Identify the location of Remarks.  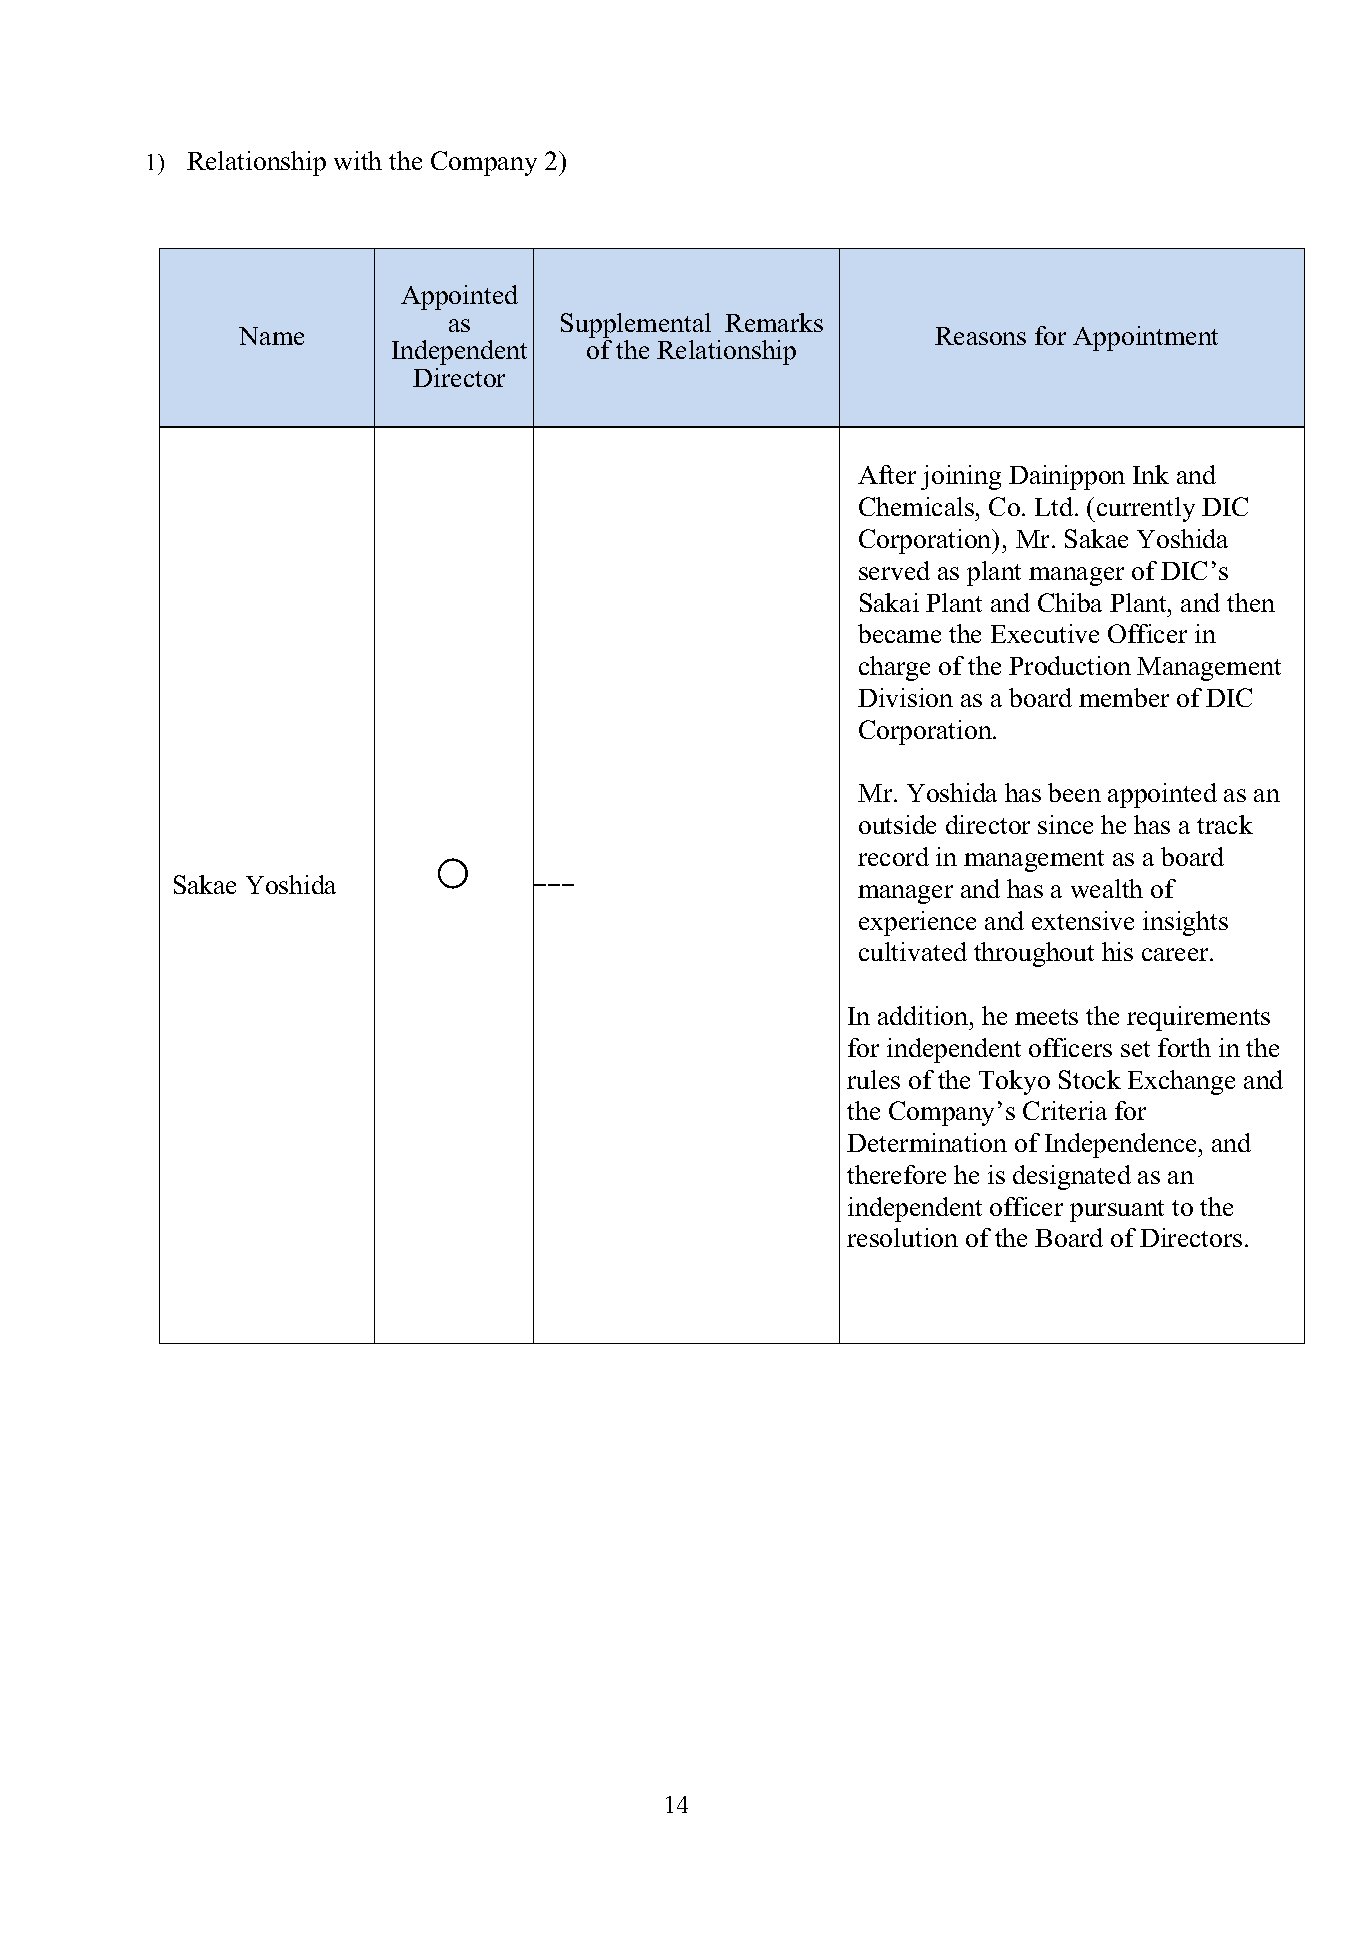
(774, 322).
